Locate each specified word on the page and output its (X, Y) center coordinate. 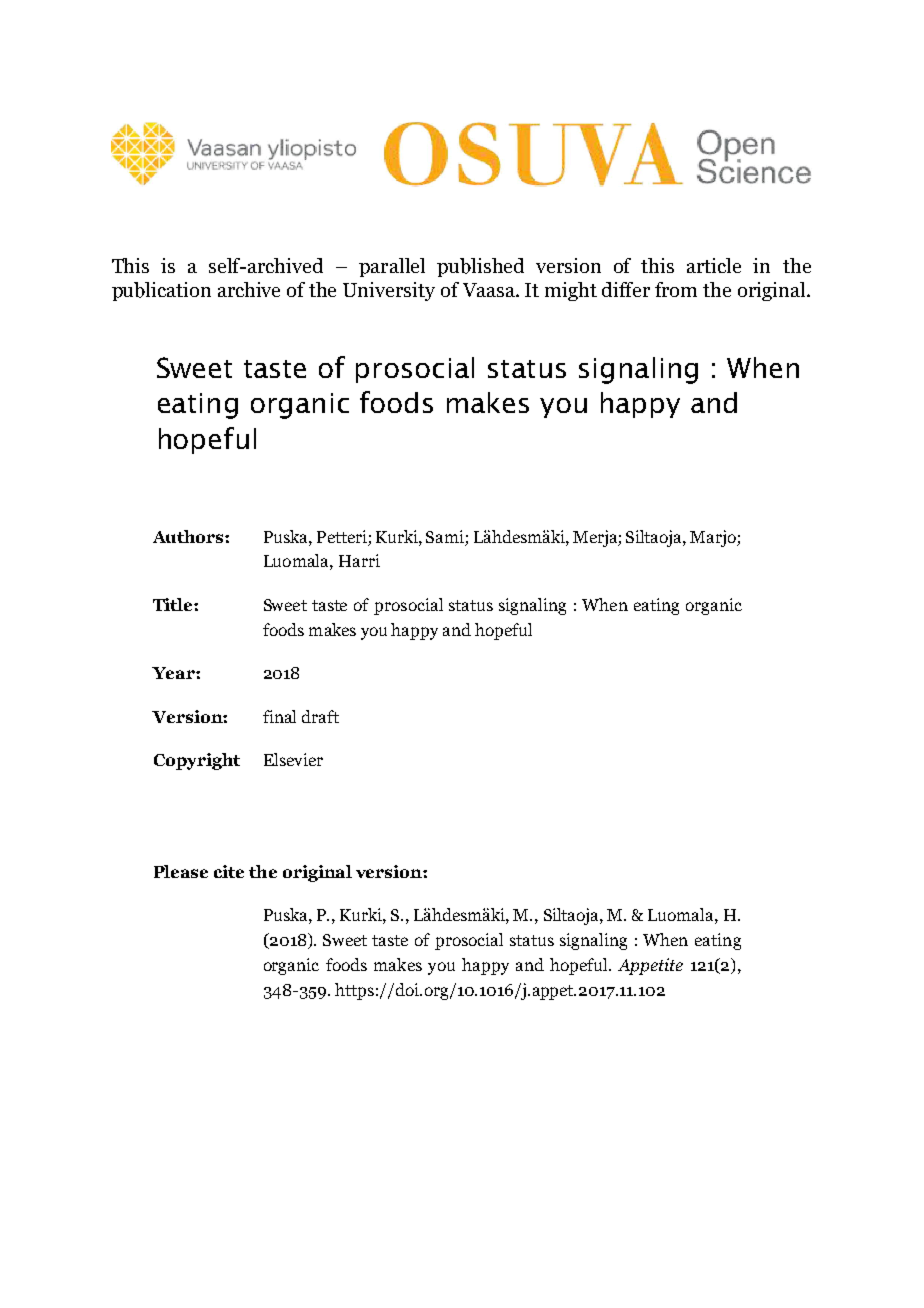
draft (320, 716)
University (389, 291)
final (279, 716)
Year (174, 673)
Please (181, 871)
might (571, 291)
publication (161, 291)
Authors (189, 536)
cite (229, 871)
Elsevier (293, 759)
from (676, 289)
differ (626, 289)
